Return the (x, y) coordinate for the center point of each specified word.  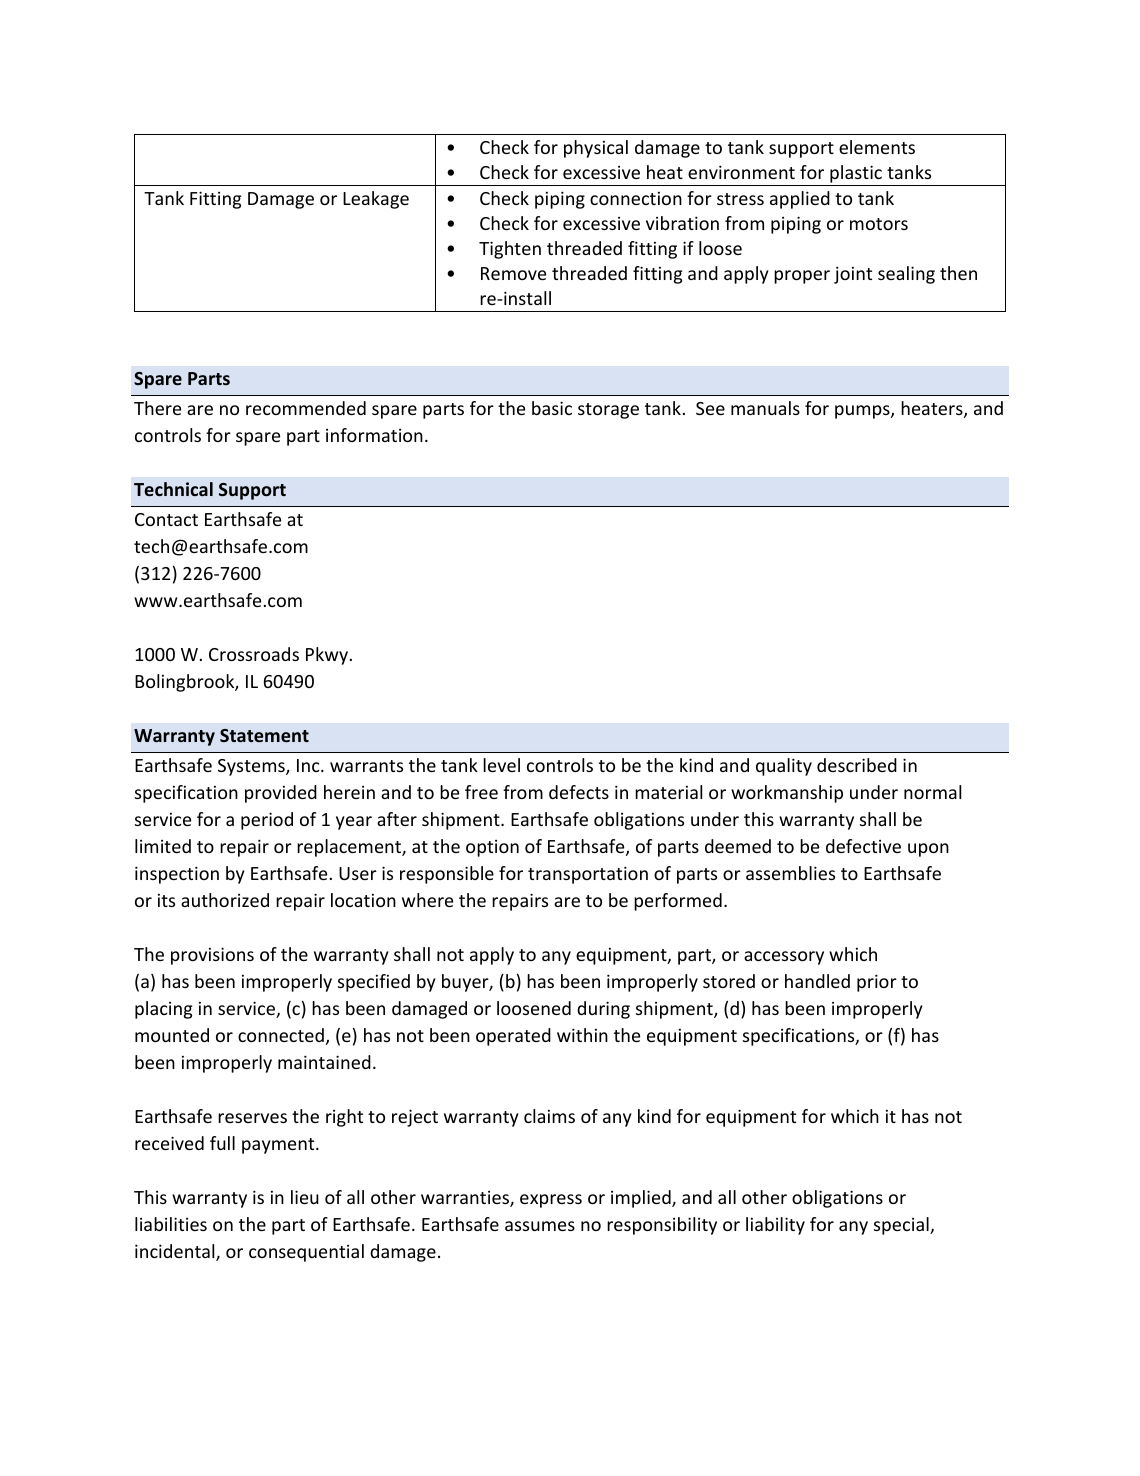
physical (596, 149)
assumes (540, 1226)
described (857, 765)
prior (877, 983)
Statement (264, 735)
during (603, 1010)
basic (552, 408)
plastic (856, 175)
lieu (305, 1197)
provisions (212, 956)
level (501, 765)
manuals (765, 408)
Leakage (376, 200)
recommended (306, 408)
